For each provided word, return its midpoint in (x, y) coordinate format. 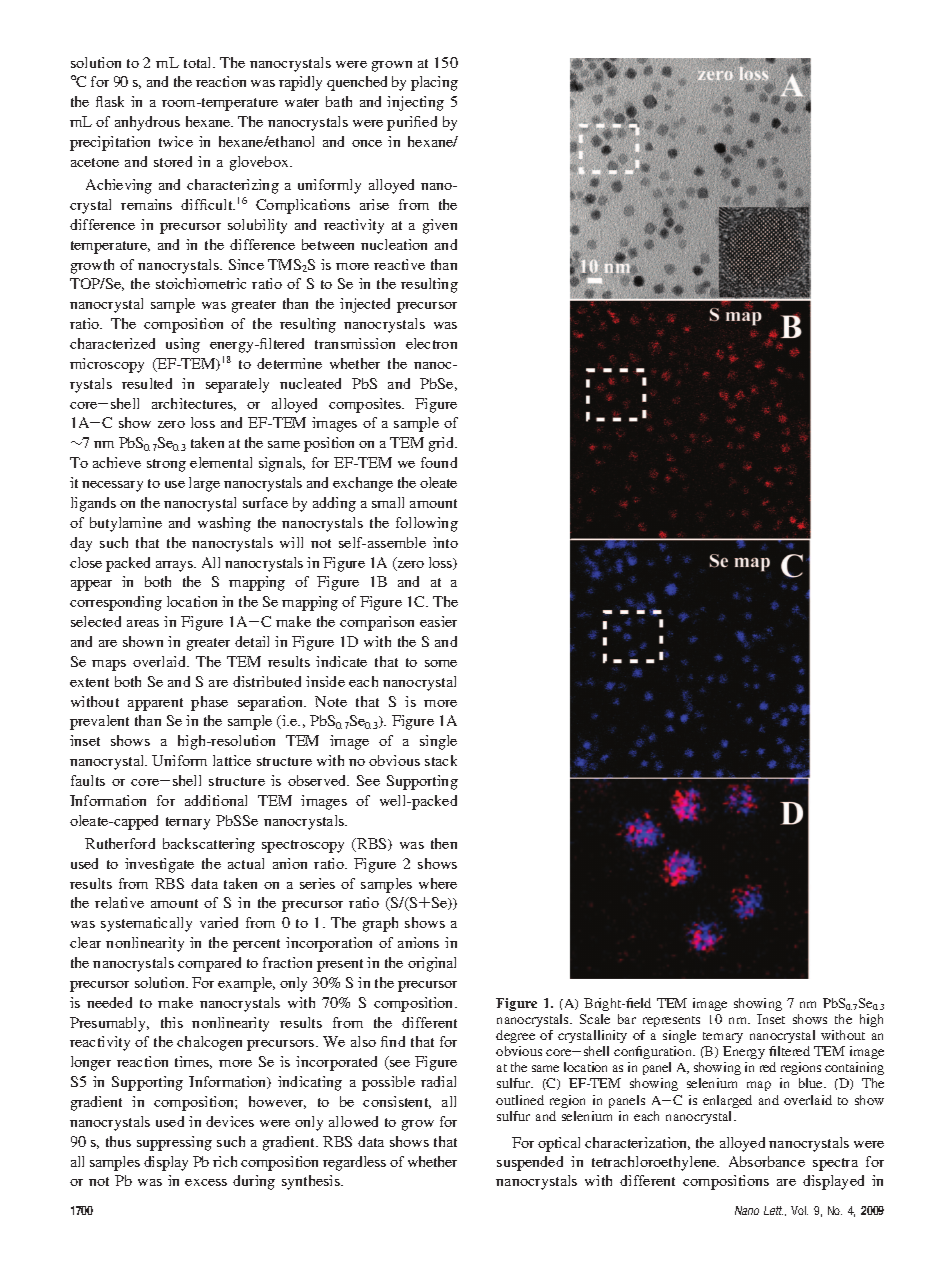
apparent (155, 704)
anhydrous (147, 123)
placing (434, 83)
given (440, 226)
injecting (415, 103)
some (441, 663)
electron (431, 343)
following (427, 524)
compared (209, 964)
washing (224, 524)
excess (206, 1182)
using (183, 345)
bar (627, 1019)
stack (441, 760)
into (445, 542)
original (432, 964)
